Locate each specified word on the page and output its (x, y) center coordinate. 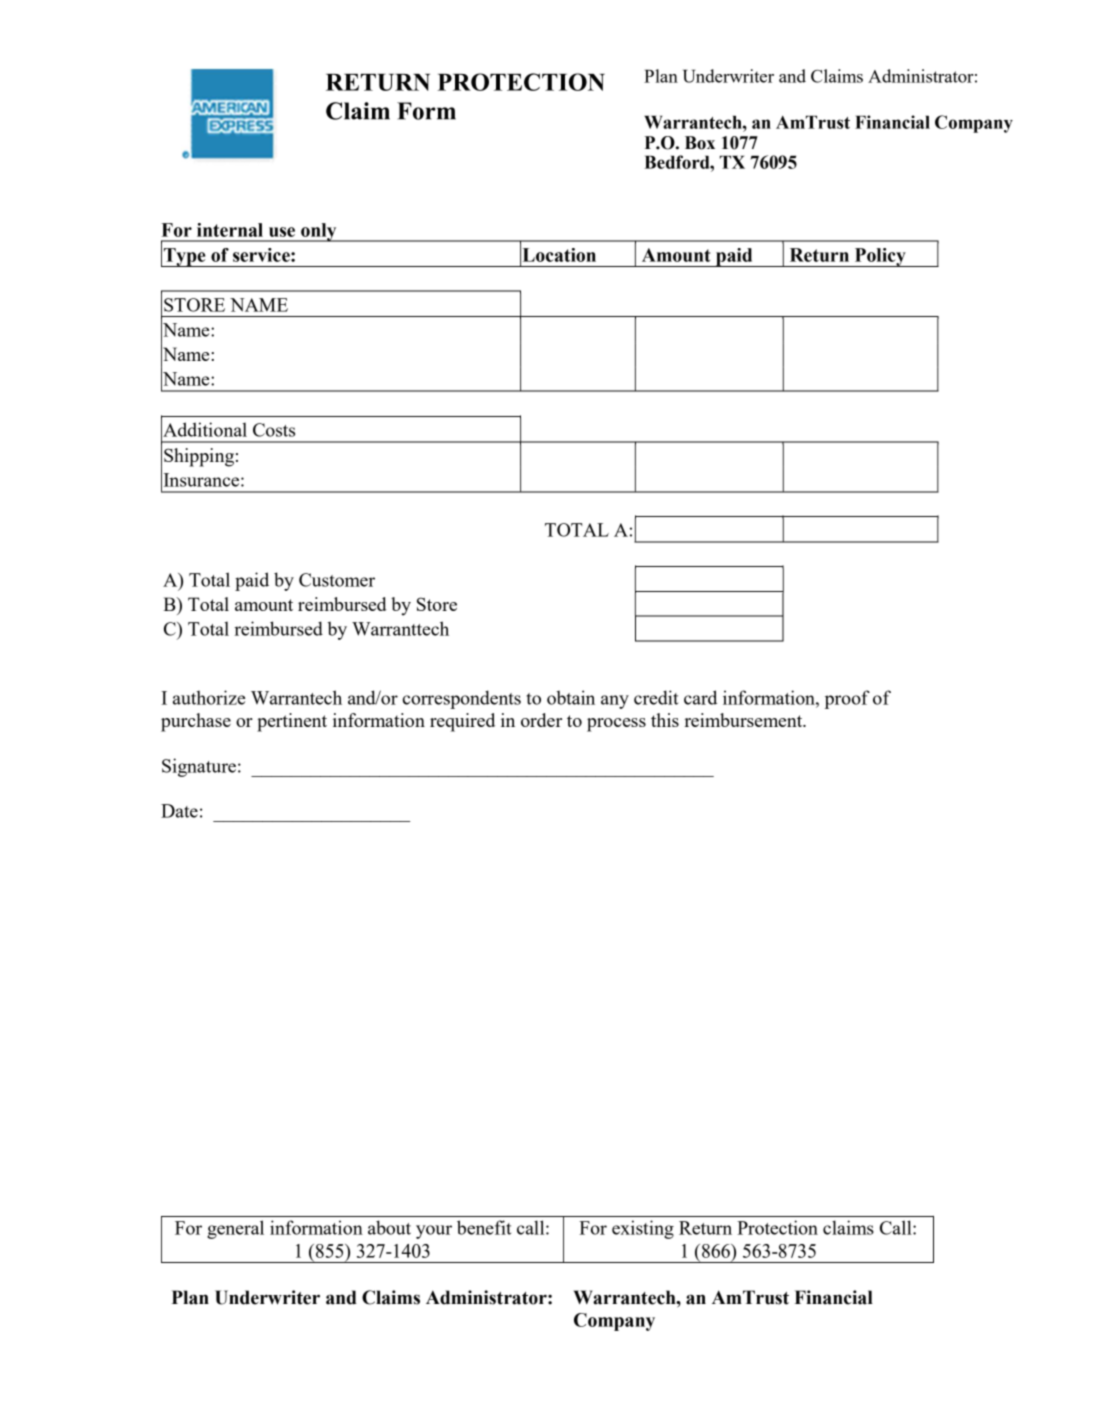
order (541, 720)
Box (700, 143)
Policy (880, 257)
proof (847, 699)
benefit (484, 1227)
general (235, 1229)
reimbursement (744, 720)
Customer (337, 580)
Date (179, 811)
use (282, 232)
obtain (571, 697)
